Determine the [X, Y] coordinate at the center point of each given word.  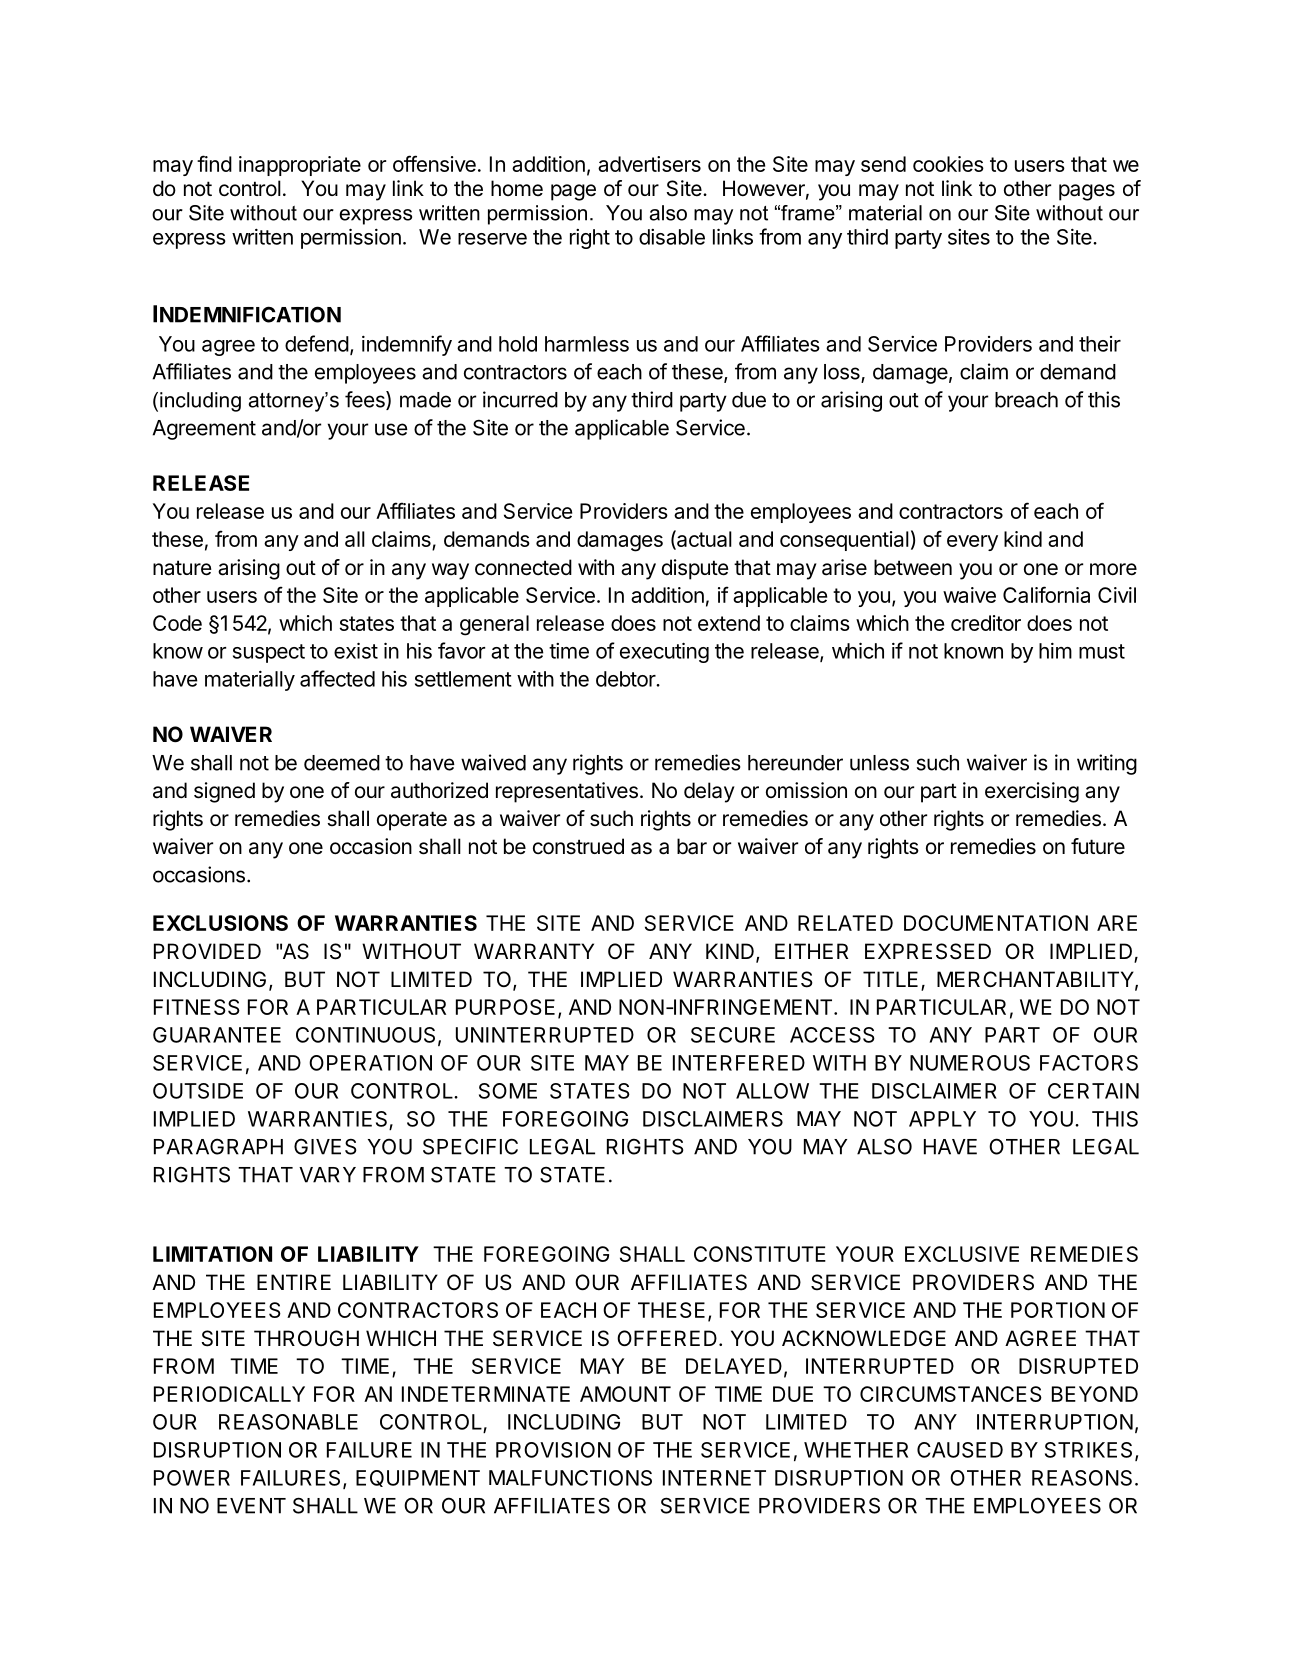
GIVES [325, 1146]
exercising [1032, 792]
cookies [948, 164]
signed [224, 792]
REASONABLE [288, 1422]
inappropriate [300, 166]
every [972, 543]
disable [672, 237]
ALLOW [772, 1091]
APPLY [942, 1119]
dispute [695, 569]
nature [182, 568]
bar [692, 846]
